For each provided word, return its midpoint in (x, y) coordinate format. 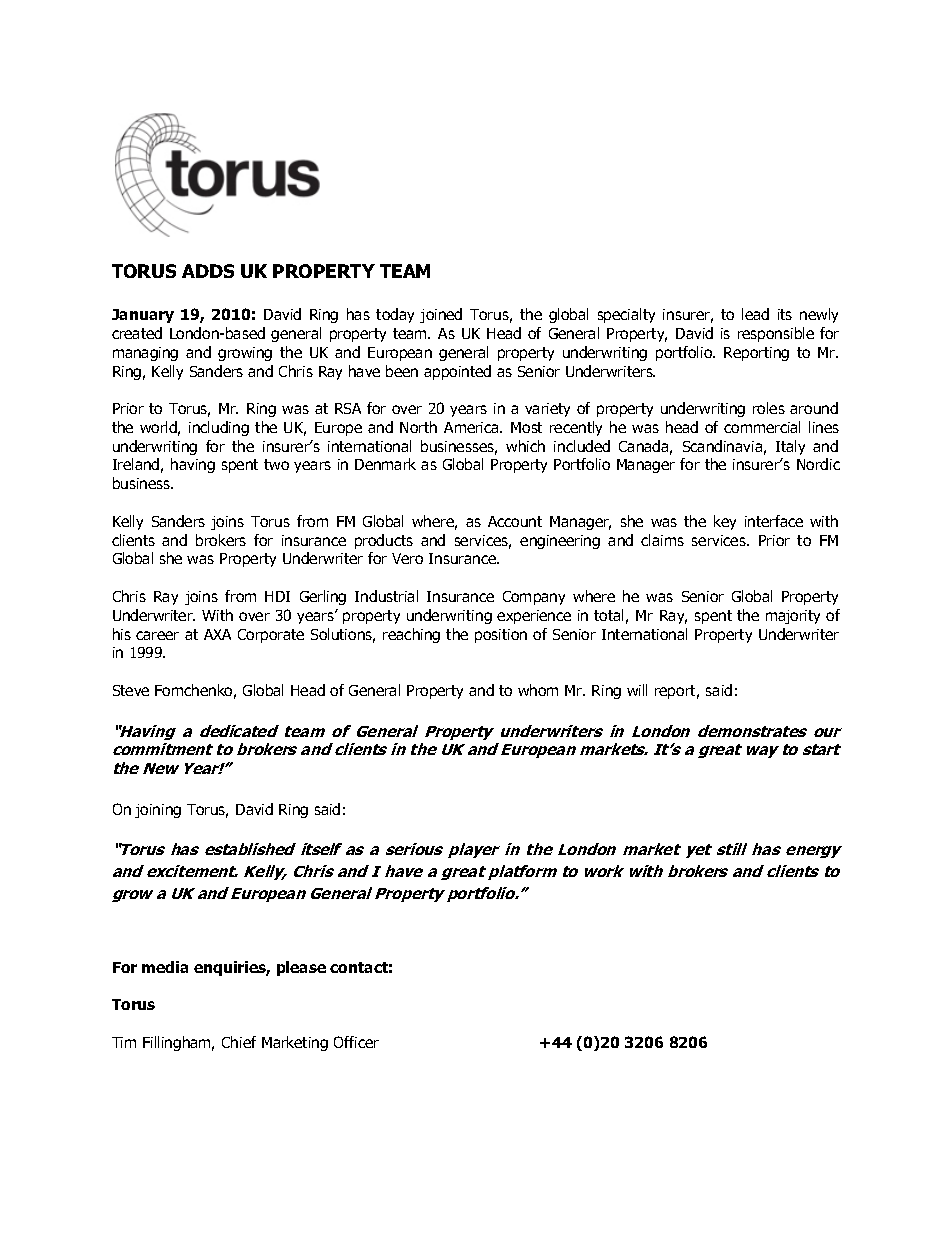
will (637, 690)
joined (441, 315)
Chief (239, 1042)
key (725, 522)
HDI (277, 596)
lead (755, 314)
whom (538, 690)
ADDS (208, 271)
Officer (356, 1042)
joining (158, 811)
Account (515, 521)
